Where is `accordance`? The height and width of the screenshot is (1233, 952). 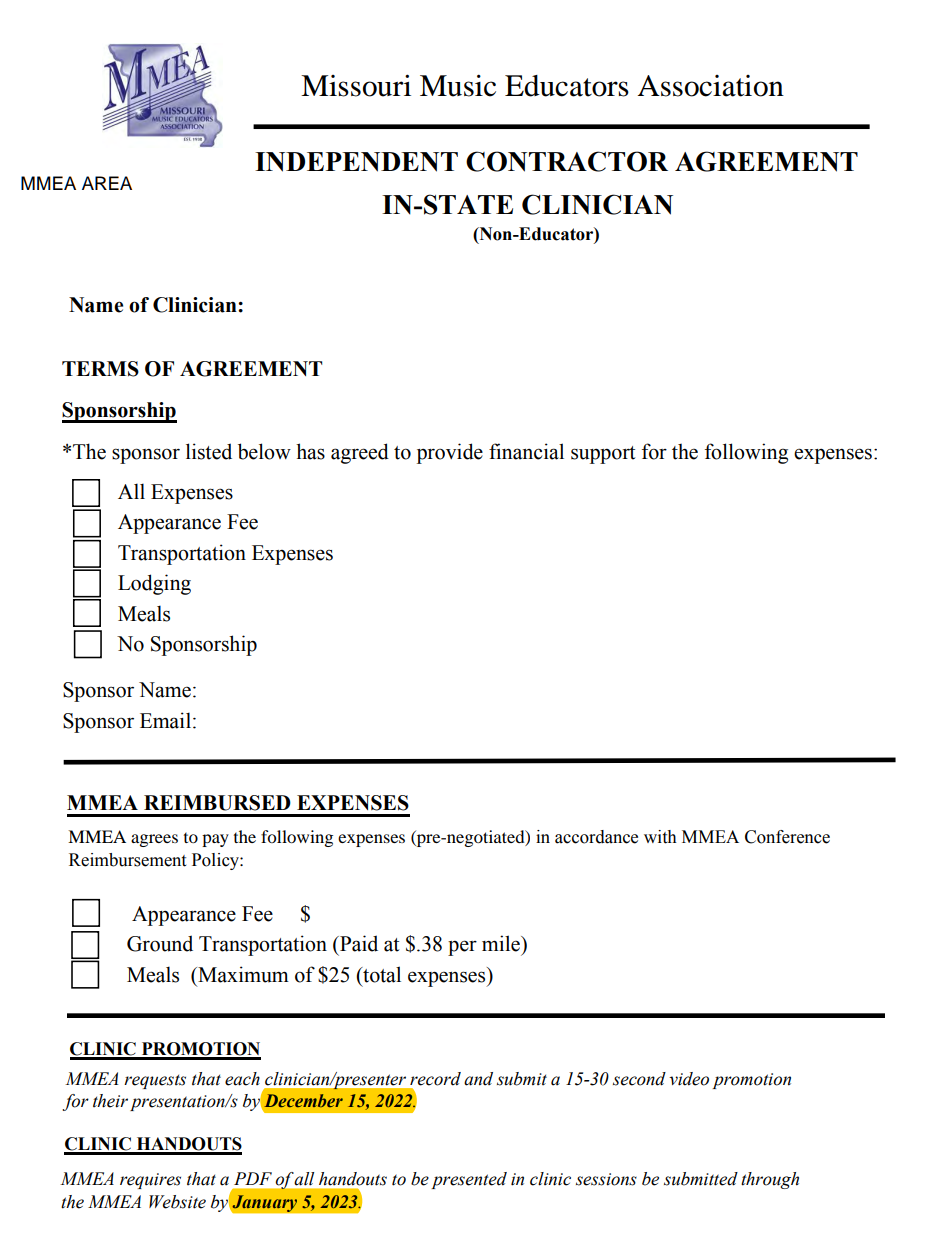
accordance is located at coordinates (596, 837).
